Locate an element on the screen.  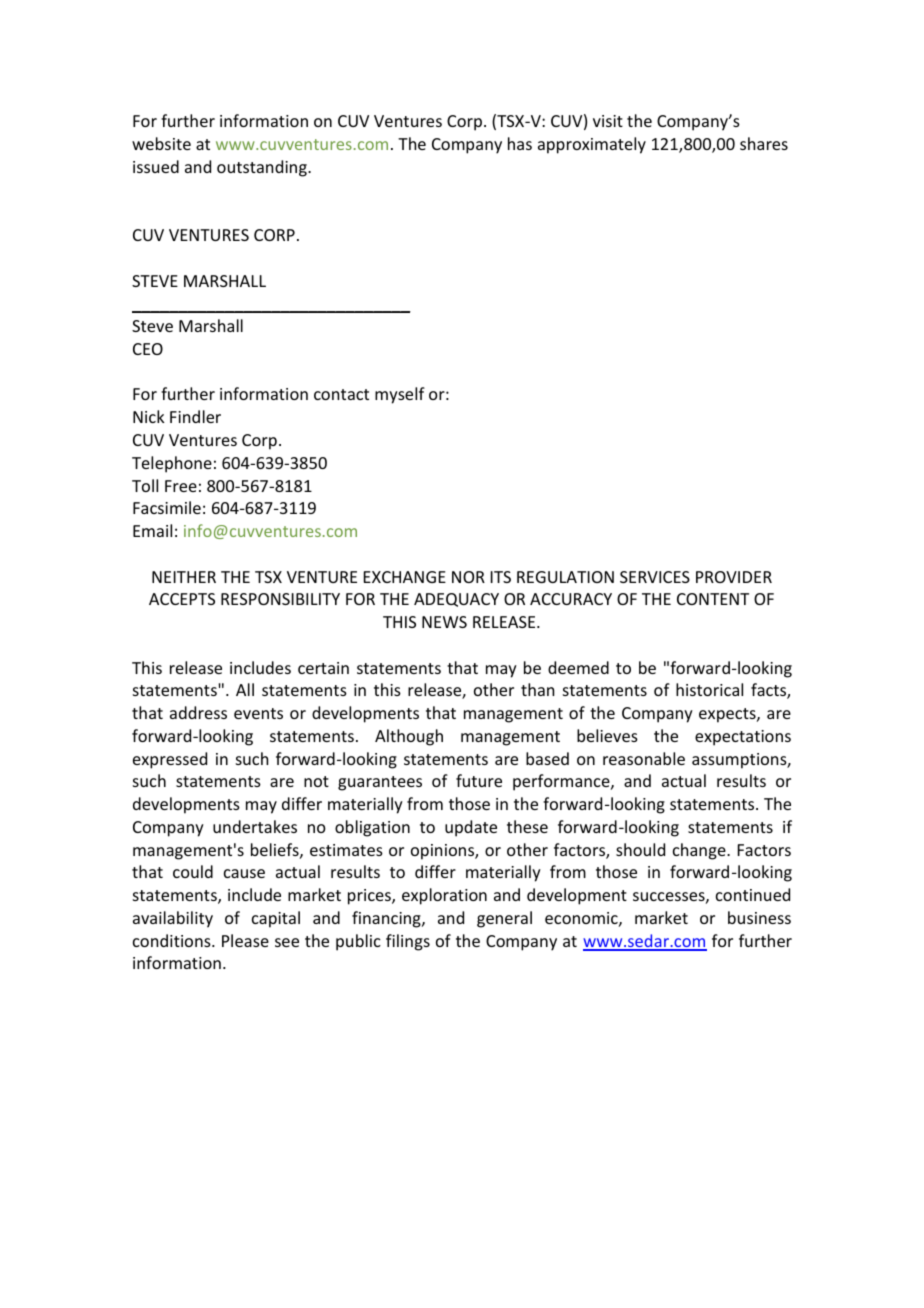
NOR is located at coordinates (468, 577).
